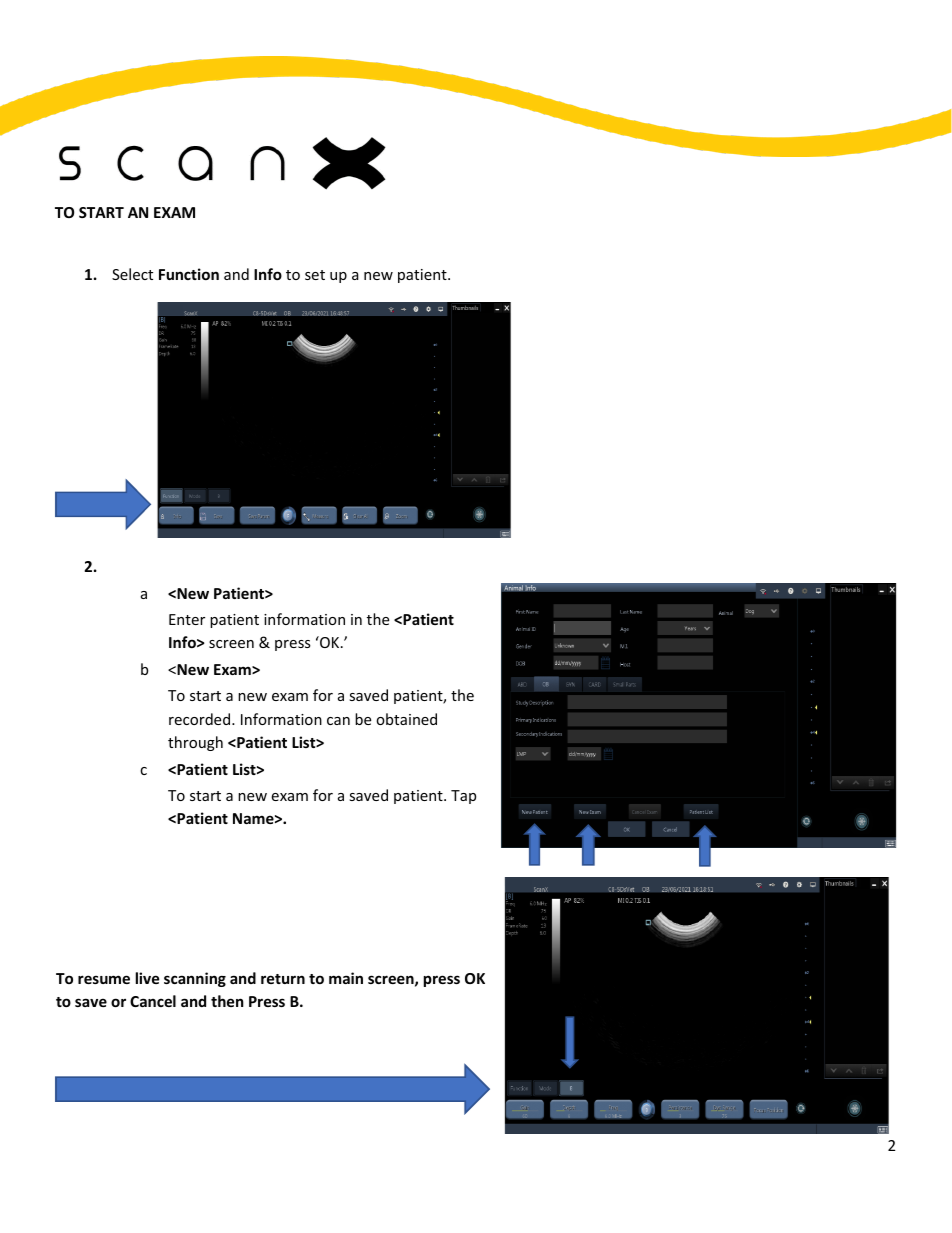 The height and width of the screenshot is (1233, 952). I want to click on main, so click(346, 978).
